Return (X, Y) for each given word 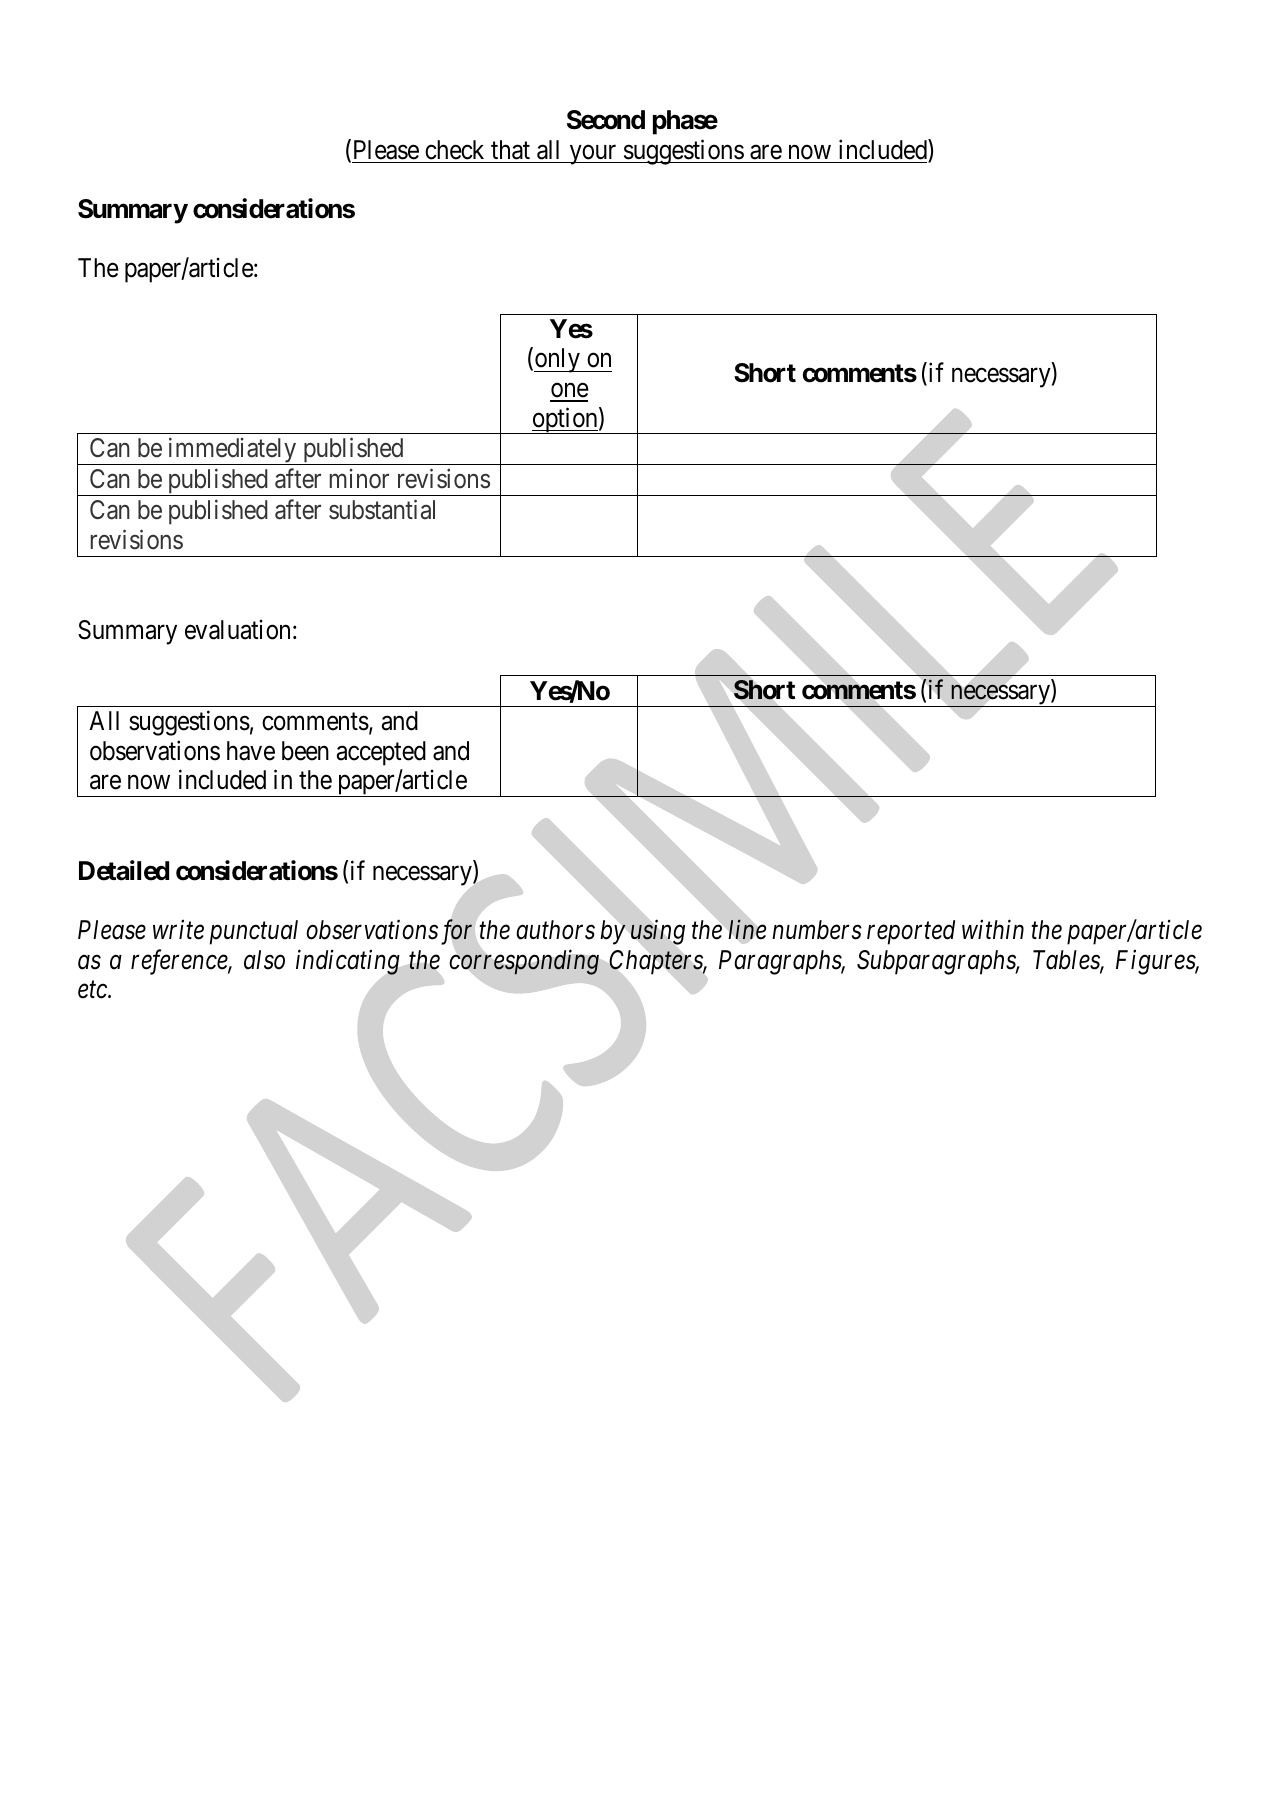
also (264, 960)
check (454, 150)
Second (606, 120)
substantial (382, 510)
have (251, 751)
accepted (381, 753)
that (510, 150)
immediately (232, 451)
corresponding (524, 962)
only (558, 360)
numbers (817, 930)
